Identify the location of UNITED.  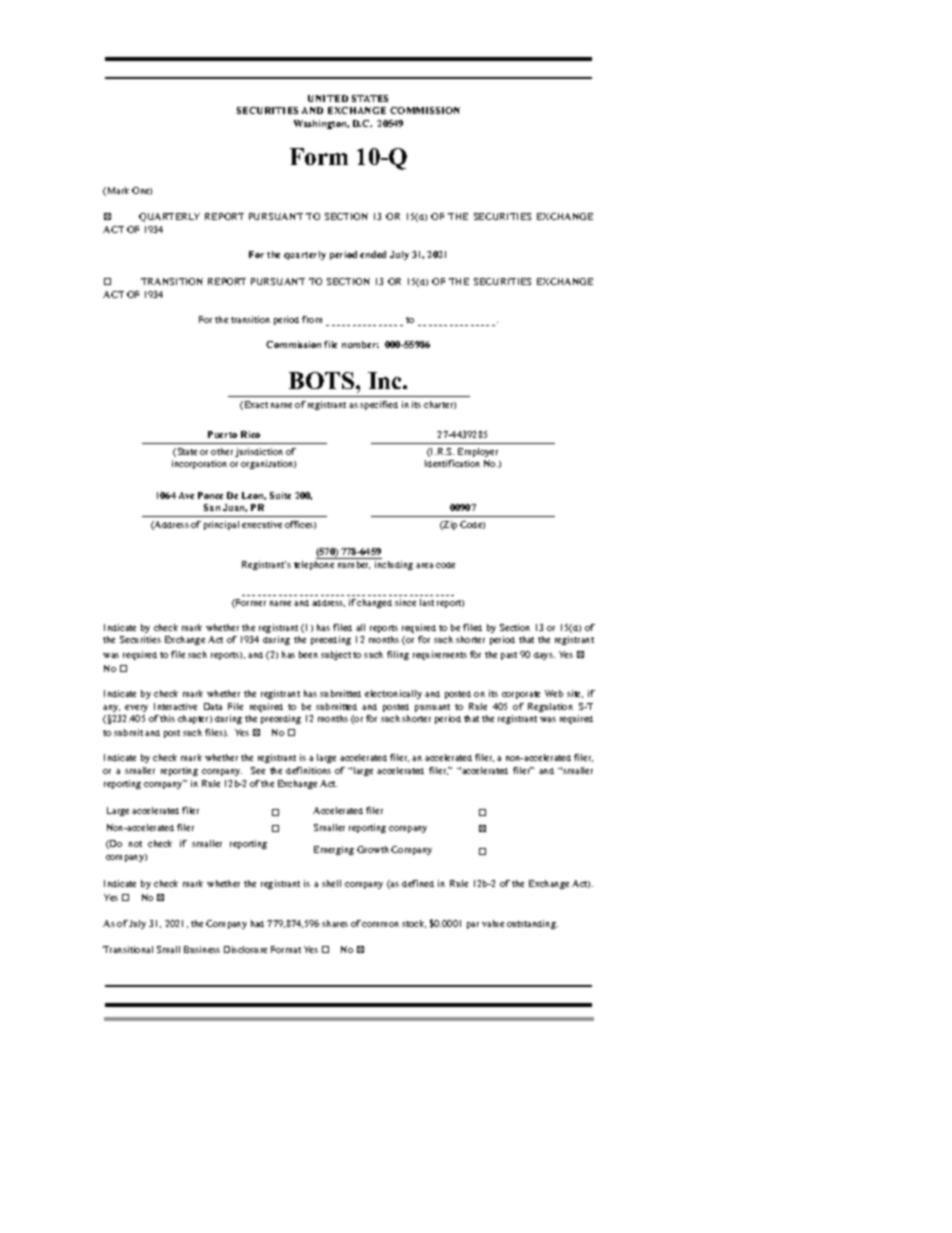
(328, 98).
